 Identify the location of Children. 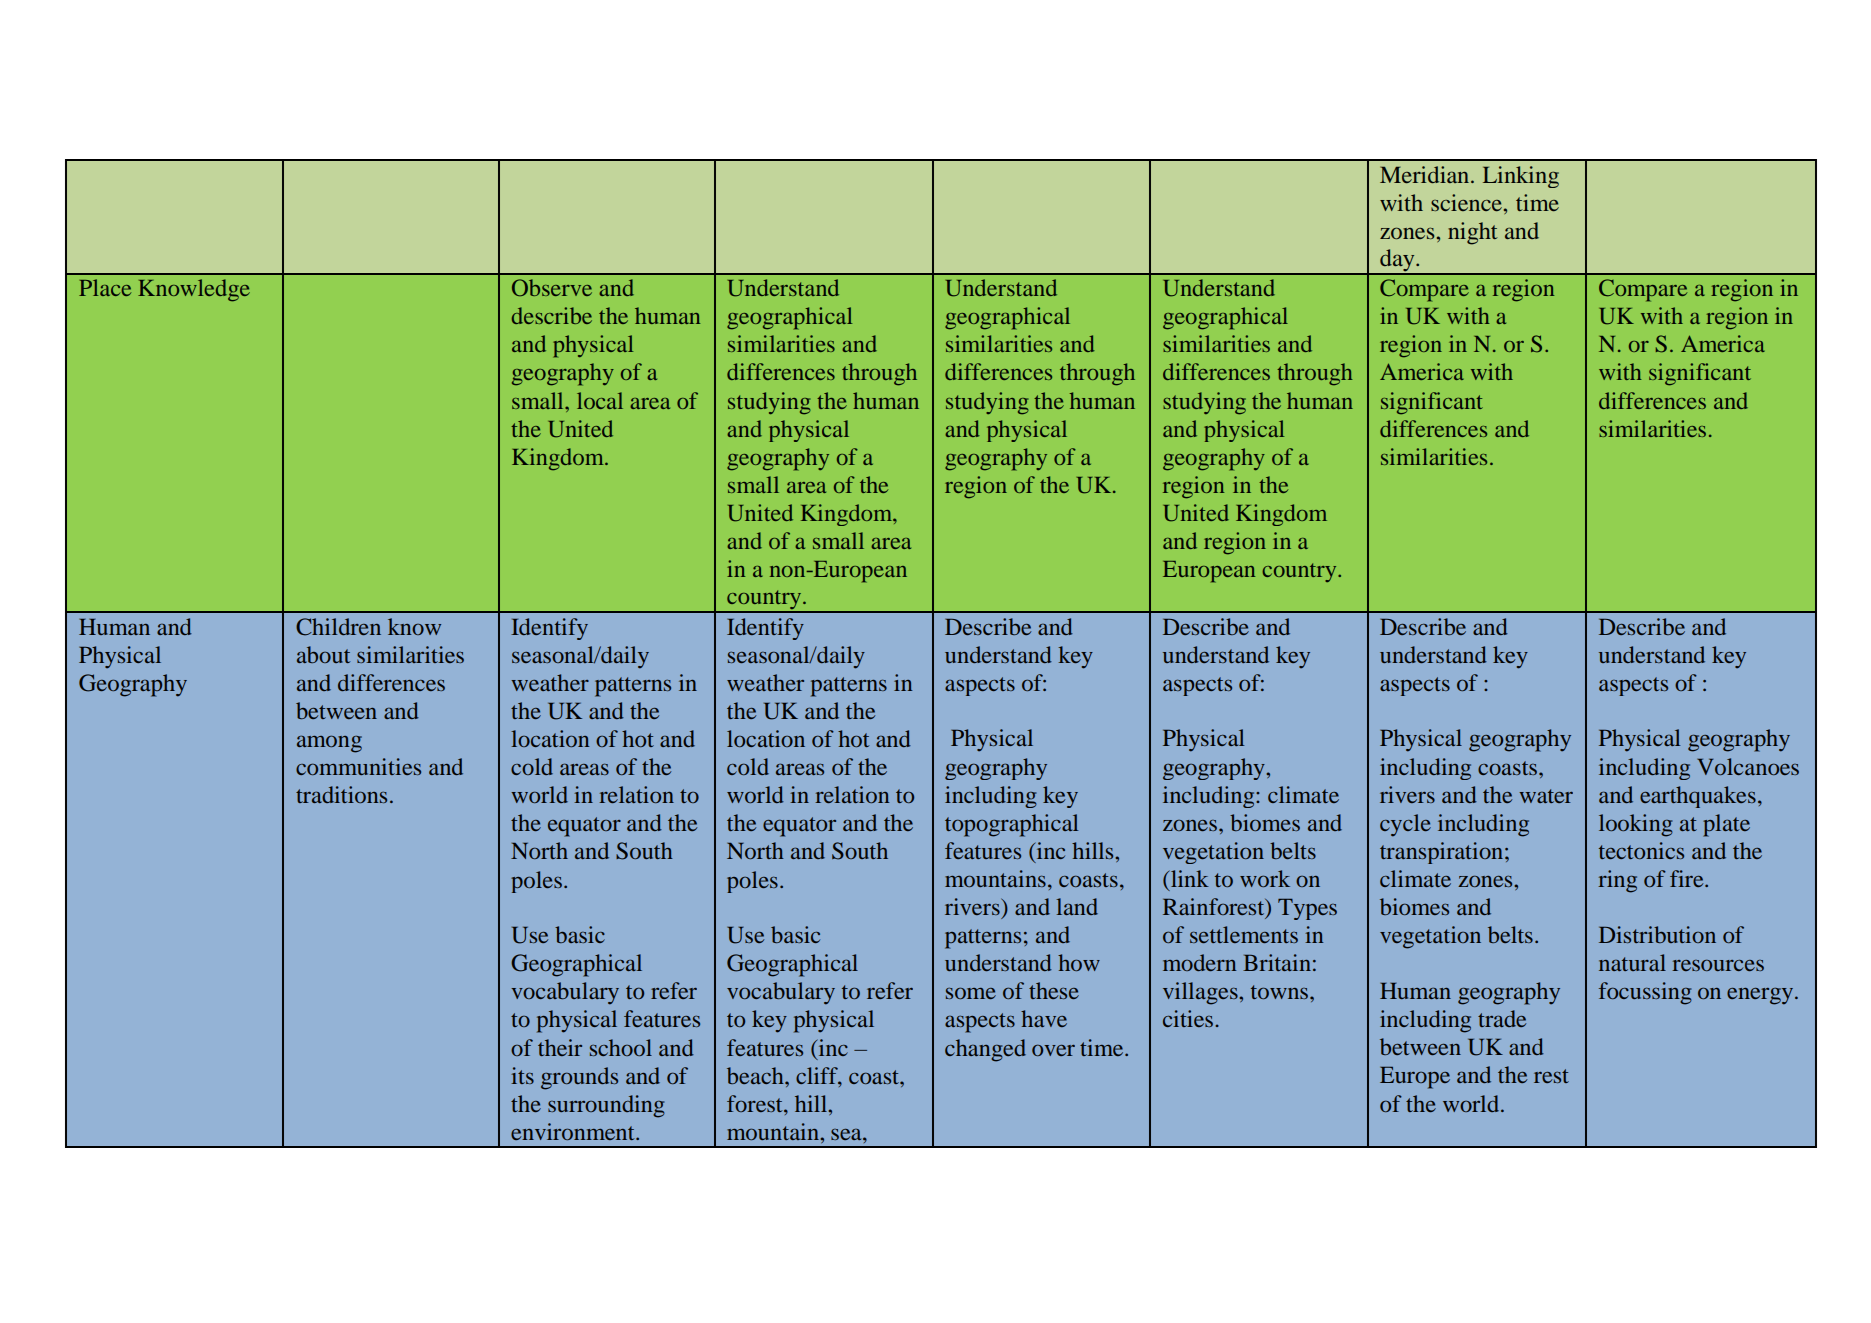
(338, 627).
